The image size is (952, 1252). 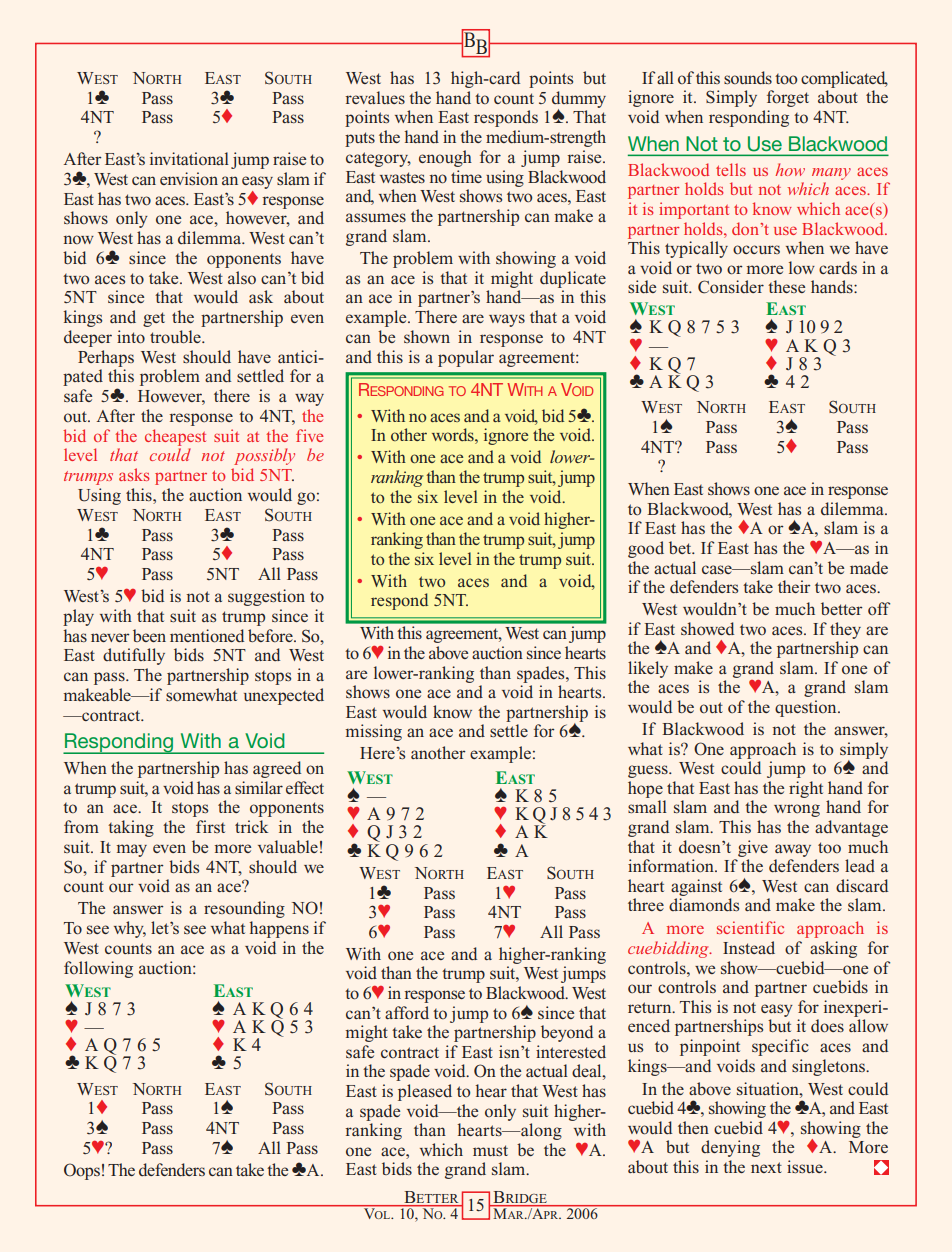 What do you see at coordinates (806, 789) in the document?
I see `right` at bounding box center [806, 789].
